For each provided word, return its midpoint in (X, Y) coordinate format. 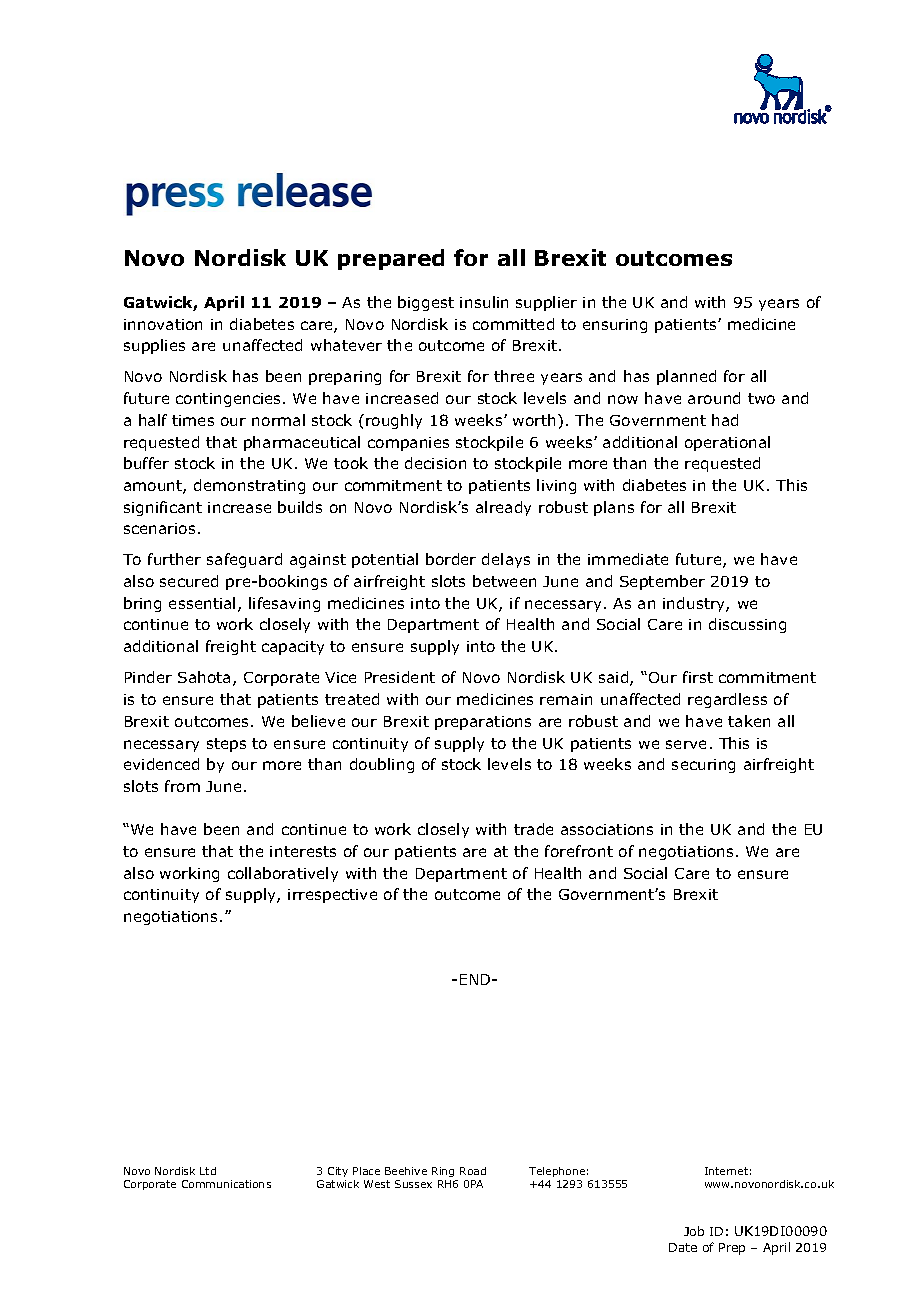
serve (686, 744)
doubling (382, 765)
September (662, 582)
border (451, 559)
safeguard (244, 560)
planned (686, 377)
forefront (579, 851)
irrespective (332, 896)
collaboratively (283, 874)
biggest (426, 303)
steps (226, 745)
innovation (163, 324)
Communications (226, 1184)
